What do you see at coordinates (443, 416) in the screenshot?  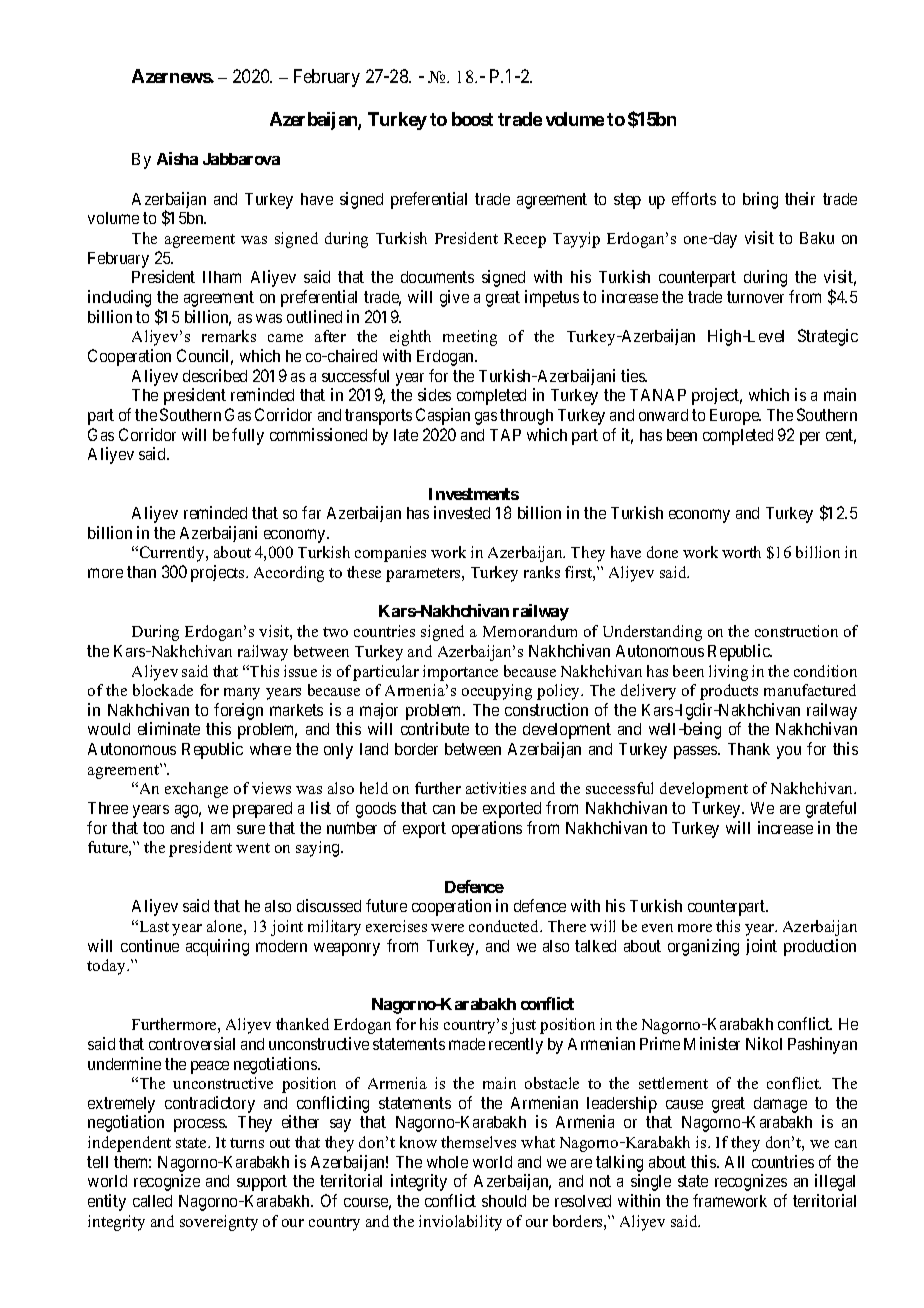 I see `Caspian` at bounding box center [443, 416].
